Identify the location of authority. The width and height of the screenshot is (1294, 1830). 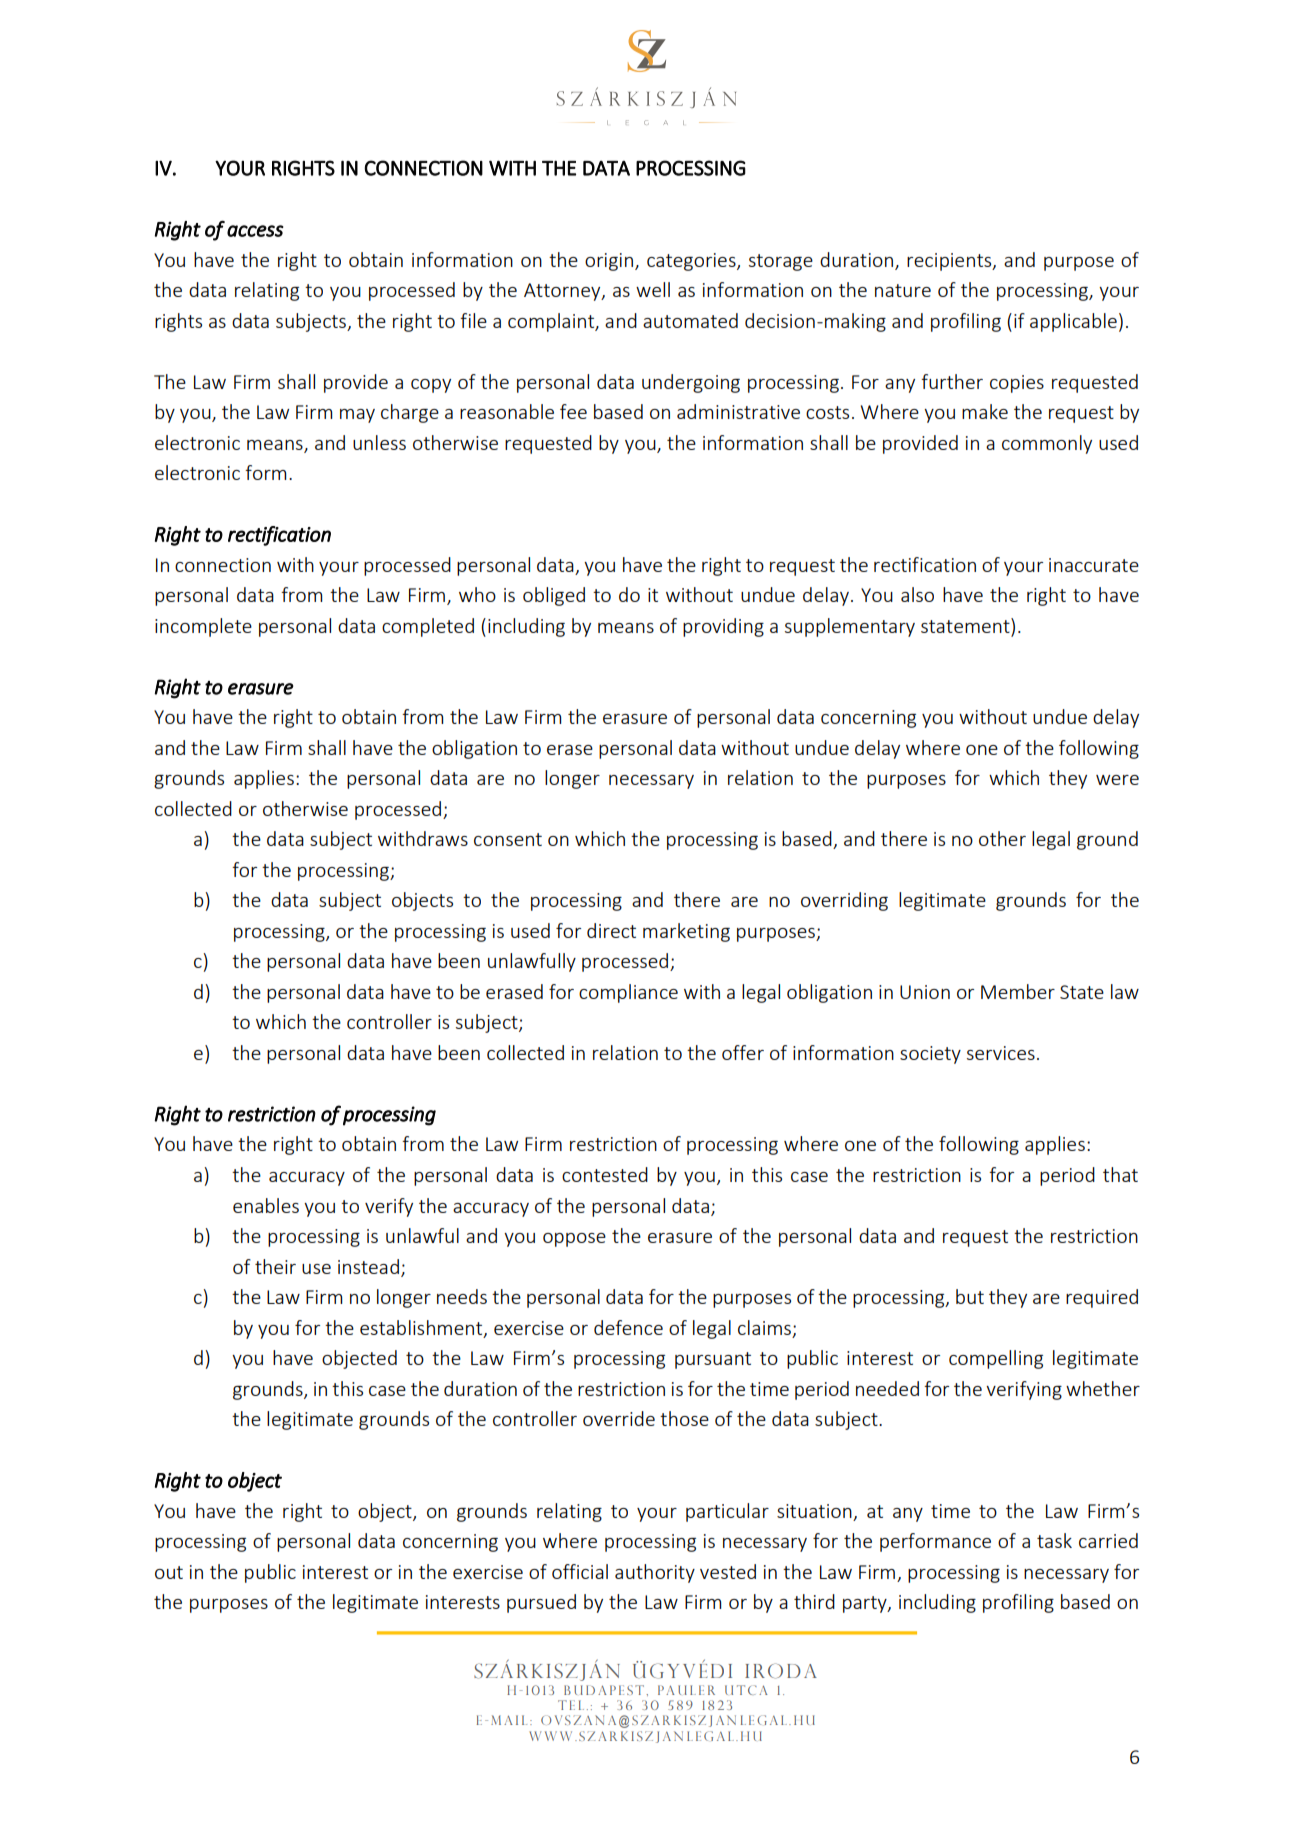
(655, 1573).
